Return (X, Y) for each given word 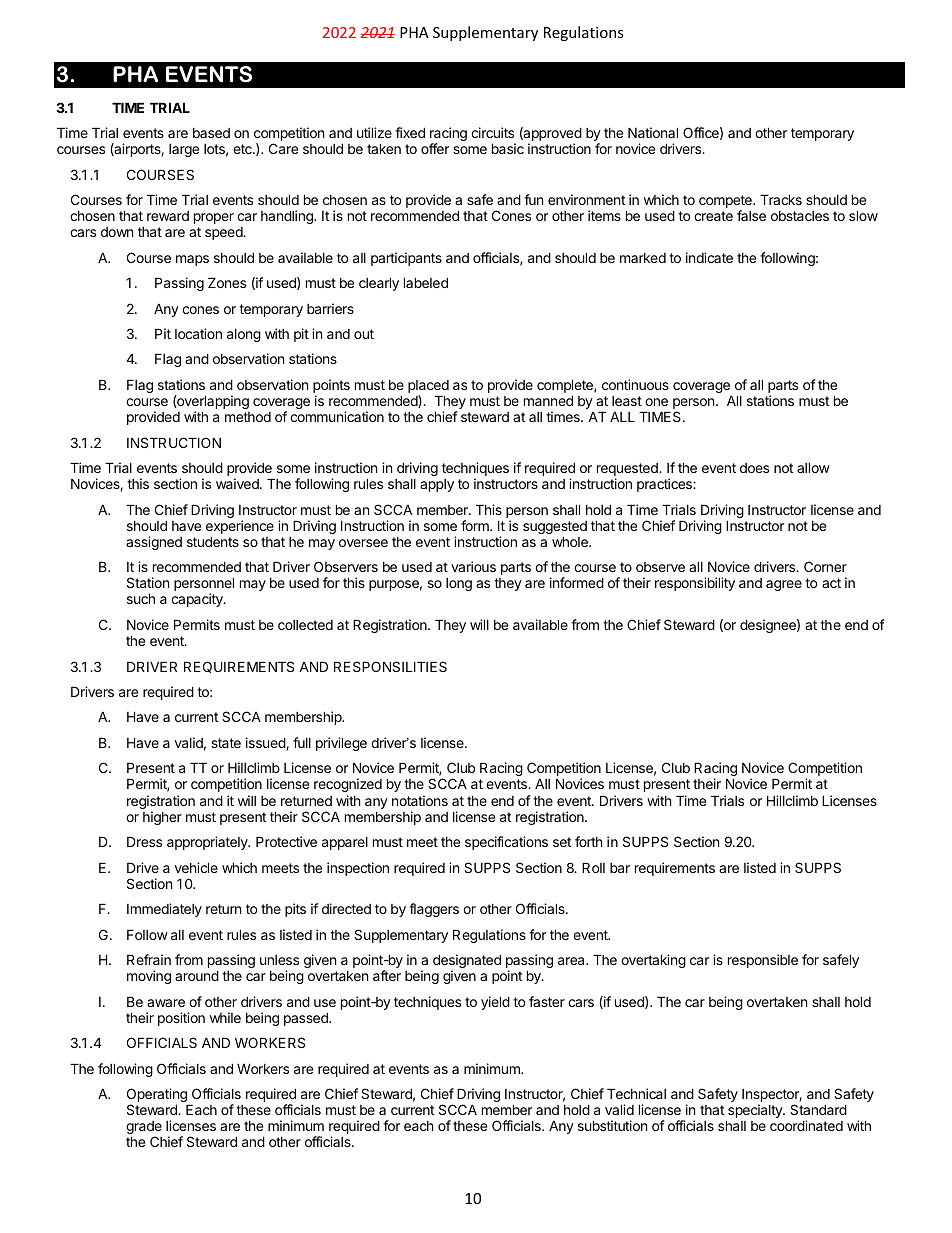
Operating (158, 1096)
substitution (612, 1125)
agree (784, 585)
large (184, 150)
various (473, 566)
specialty (755, 1112)
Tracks (781, 199)
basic (508, 148)
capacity (198, 600)
